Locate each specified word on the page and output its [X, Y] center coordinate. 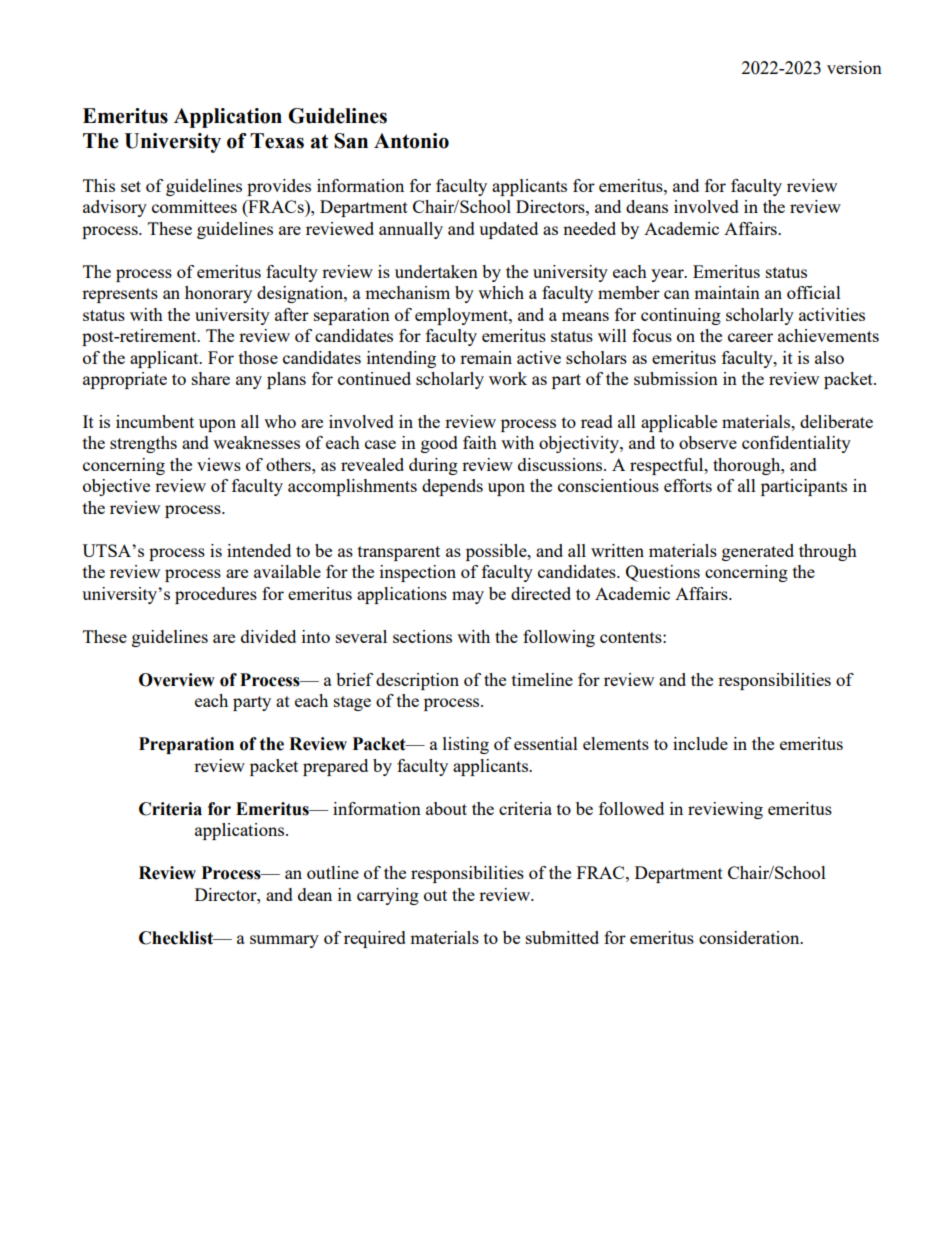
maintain [727, 292]
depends [452, 487]
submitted [562, 937]
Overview [177, 680]
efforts [688, 485]
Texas [277, 141]
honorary [218, 294]
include [700, 743]
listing [466, 745]
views [219, 464]
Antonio [411, 141]
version [854, 67]
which [501, 292]
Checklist [177, 938]
